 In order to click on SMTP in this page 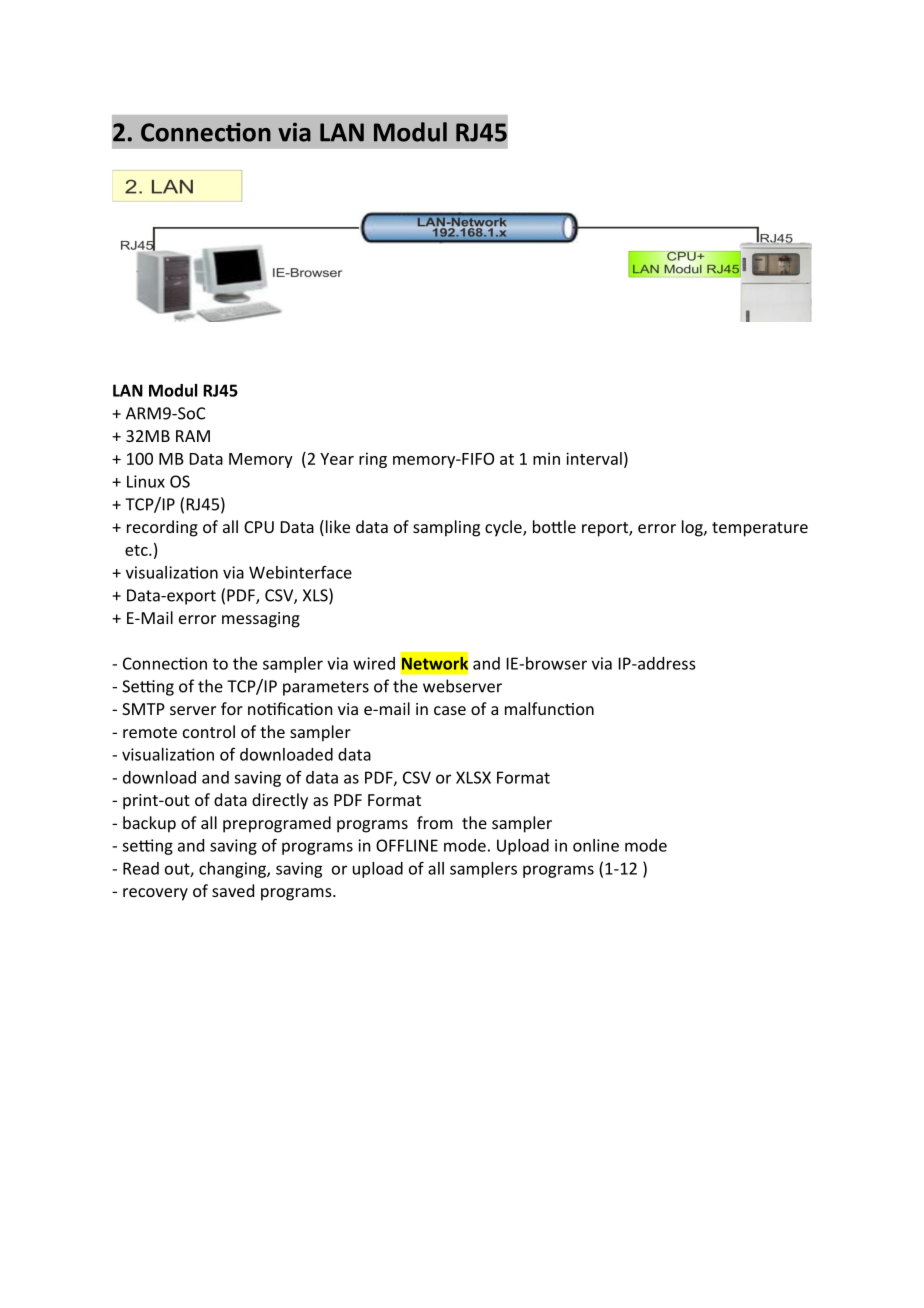, I will do `click(143, 709)`.
